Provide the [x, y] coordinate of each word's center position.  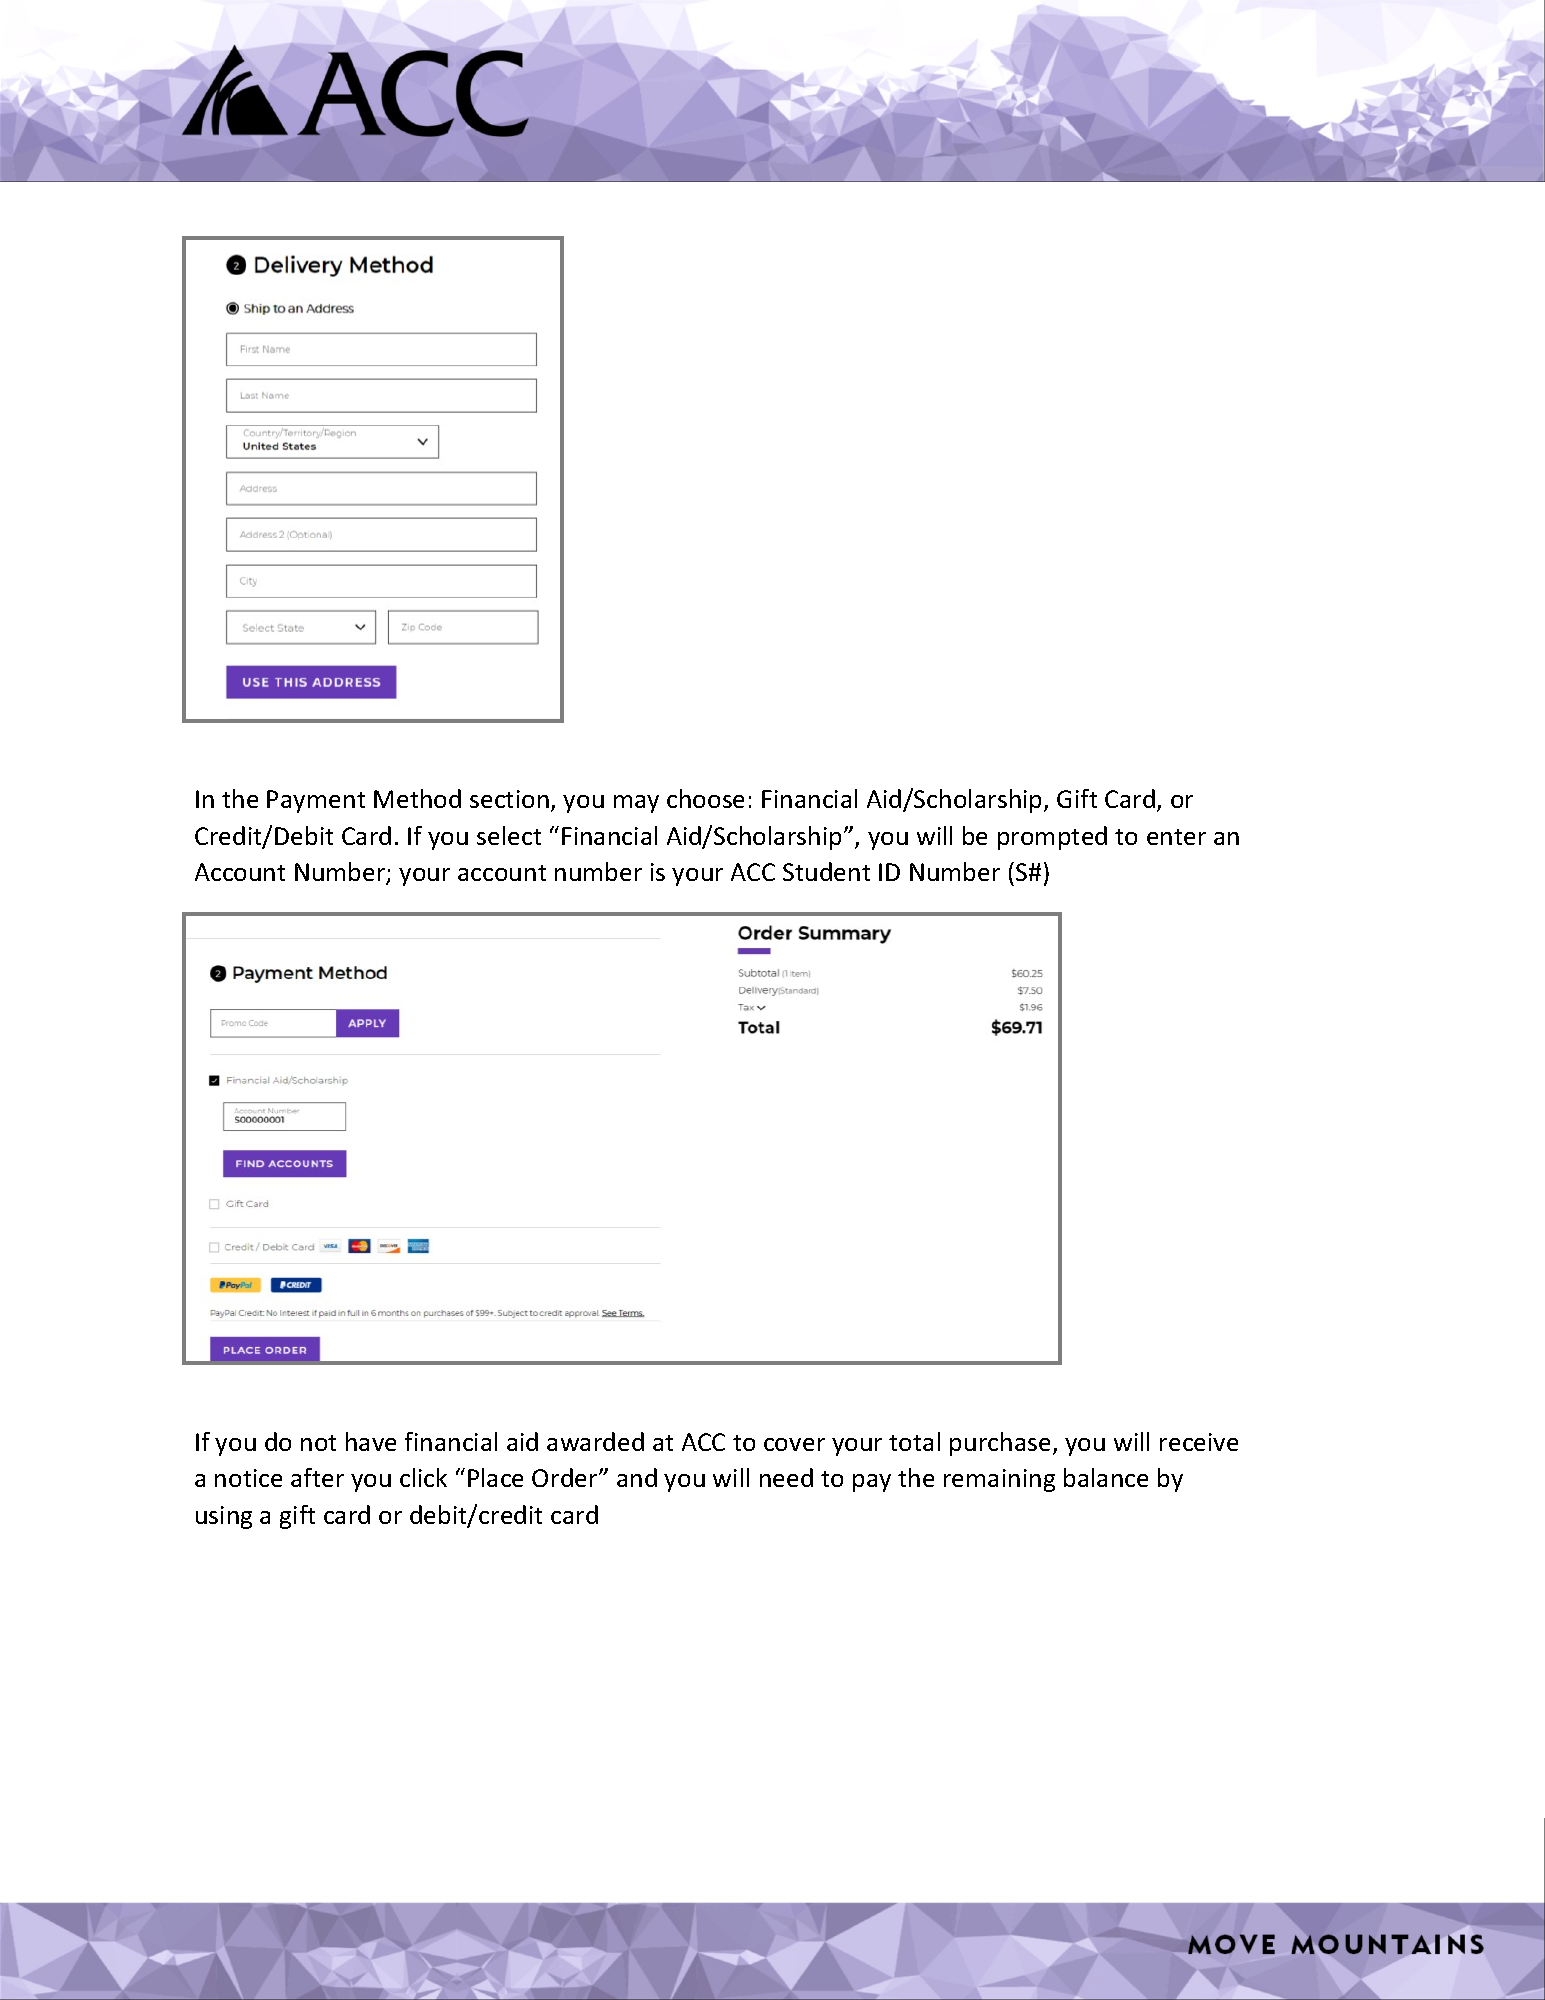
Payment [316, 801]
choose [705, 798]
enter [1176, 837]
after [317, 1477]
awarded [595, 1441]
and [637, 1477]
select [509, 835]
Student [826, 871]
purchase [1000, 1444]
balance [1106, 1477]
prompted [1052, 838]
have [371, 1441]
